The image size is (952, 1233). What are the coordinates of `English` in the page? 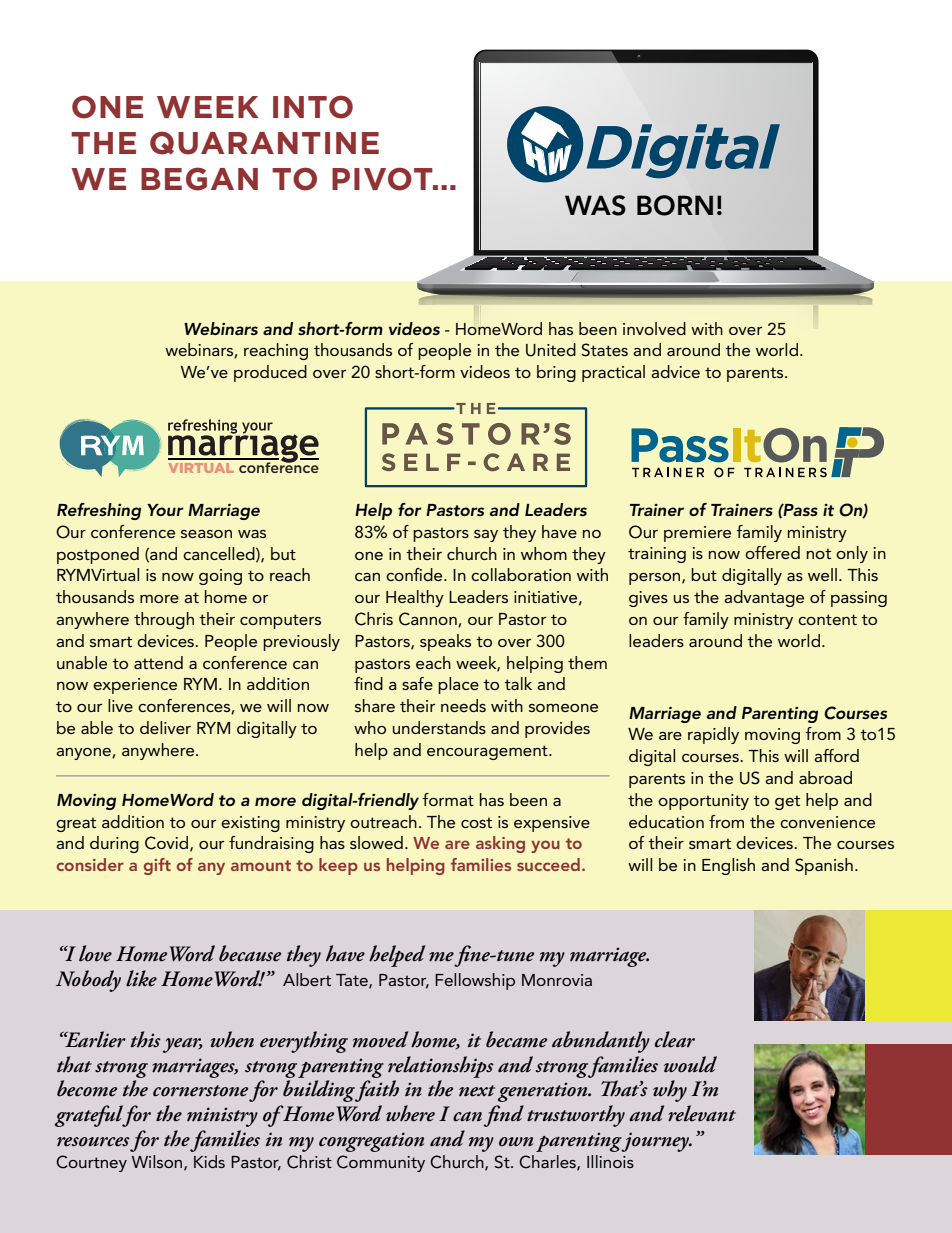 It's located at (728, 866).
